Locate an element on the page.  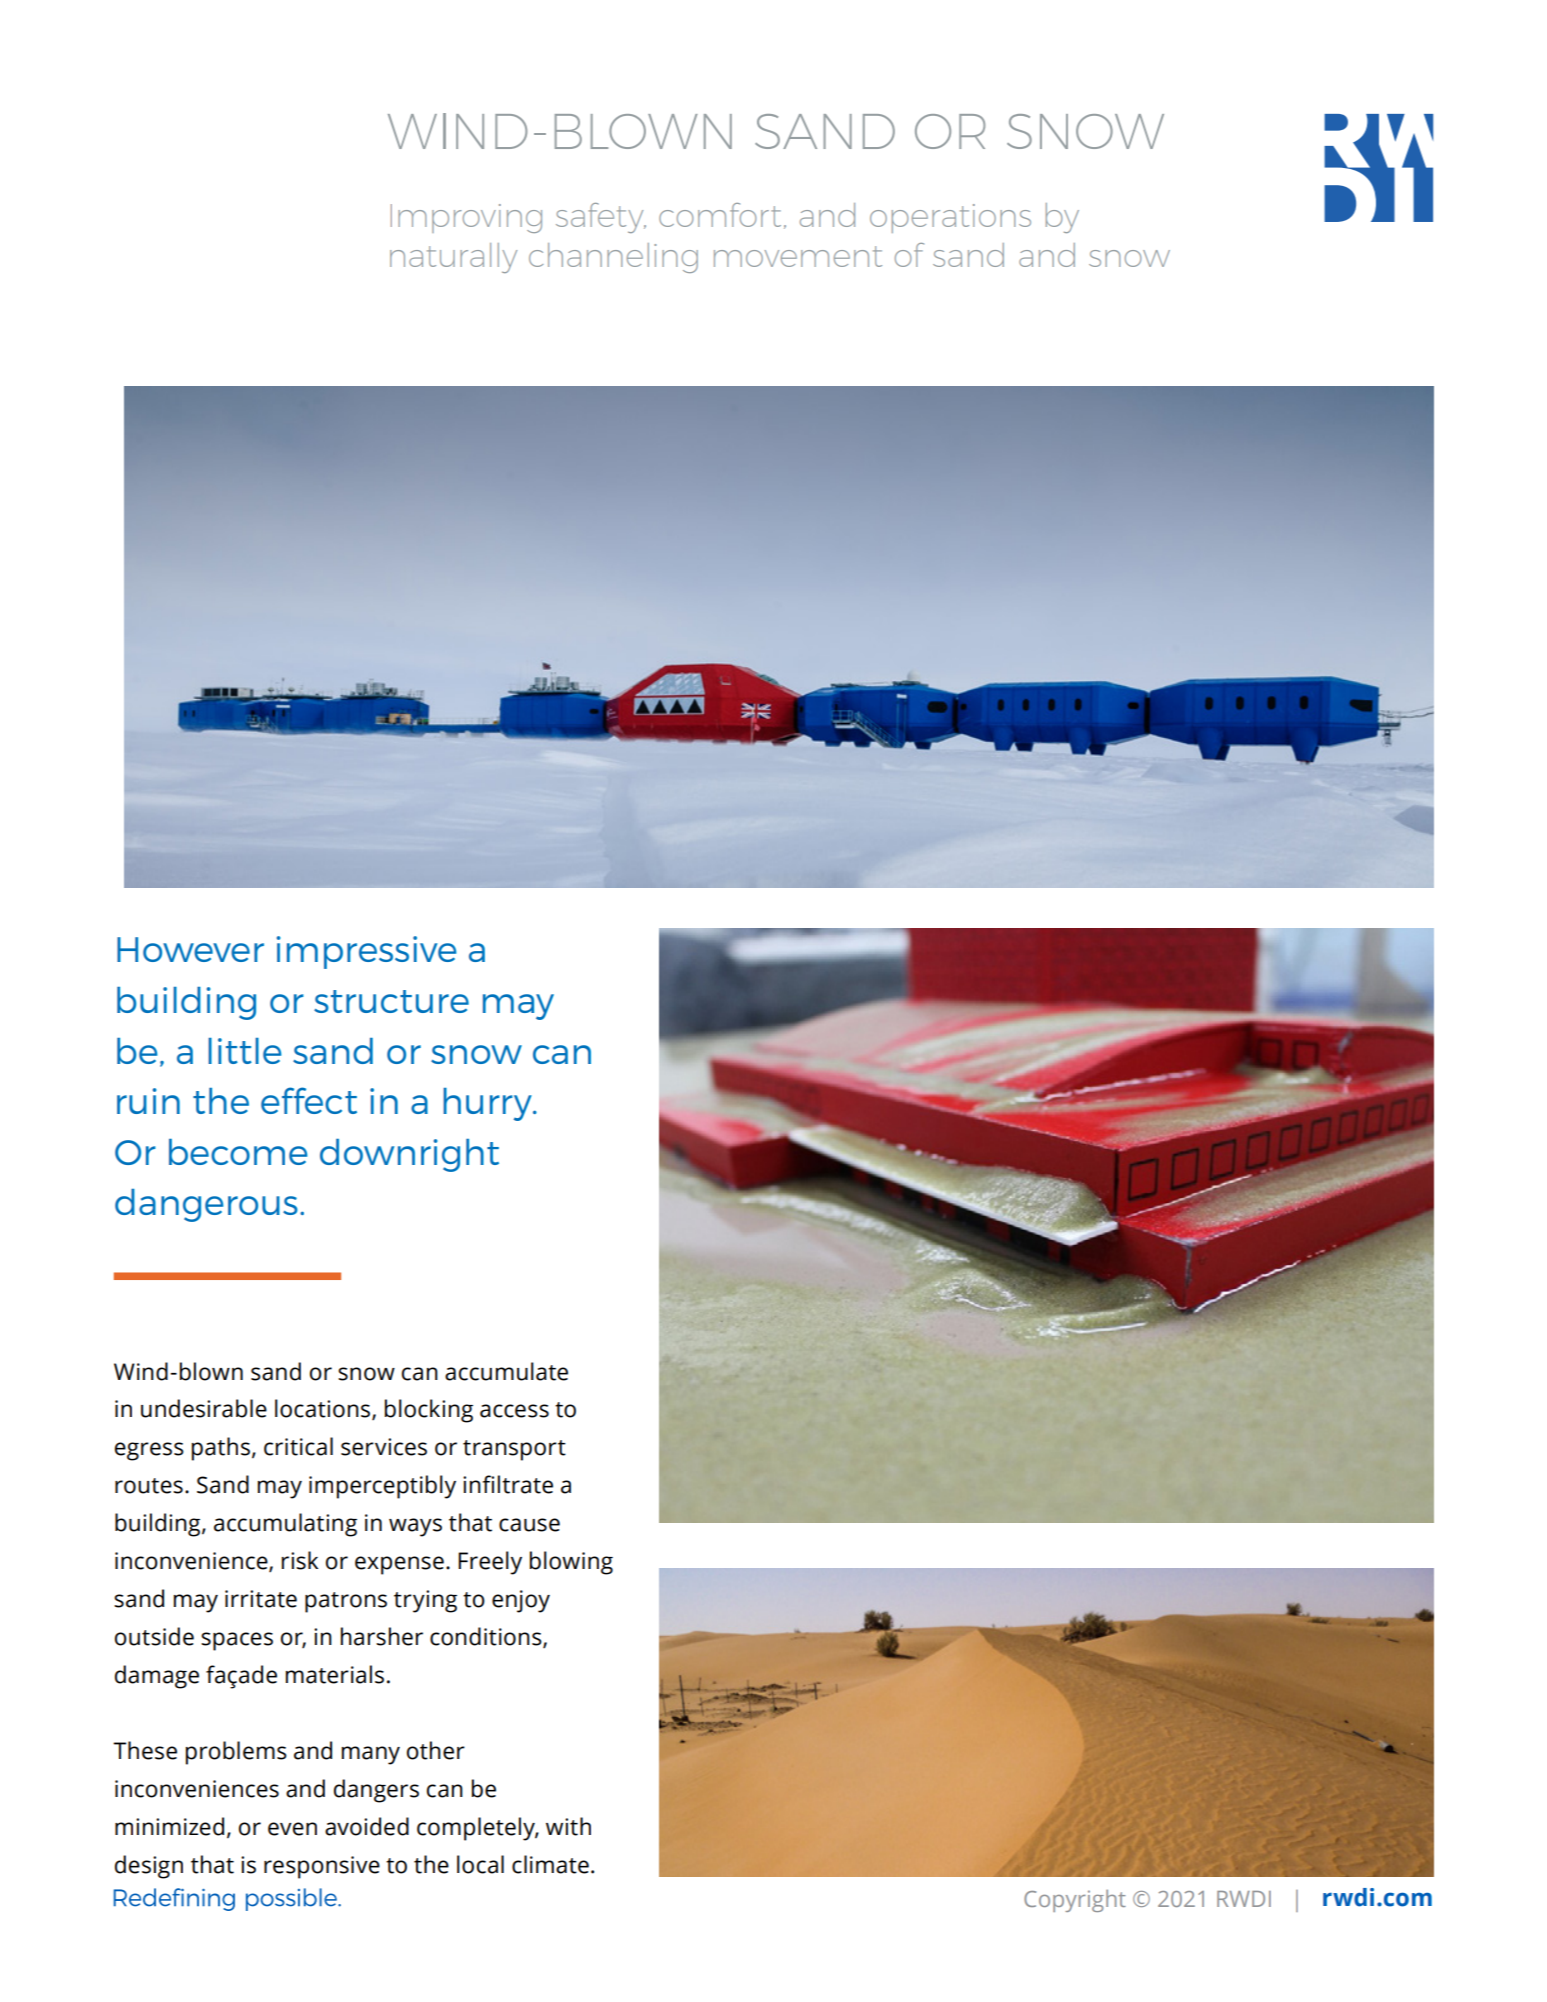
channeling is located at coordinates (613, 258).
